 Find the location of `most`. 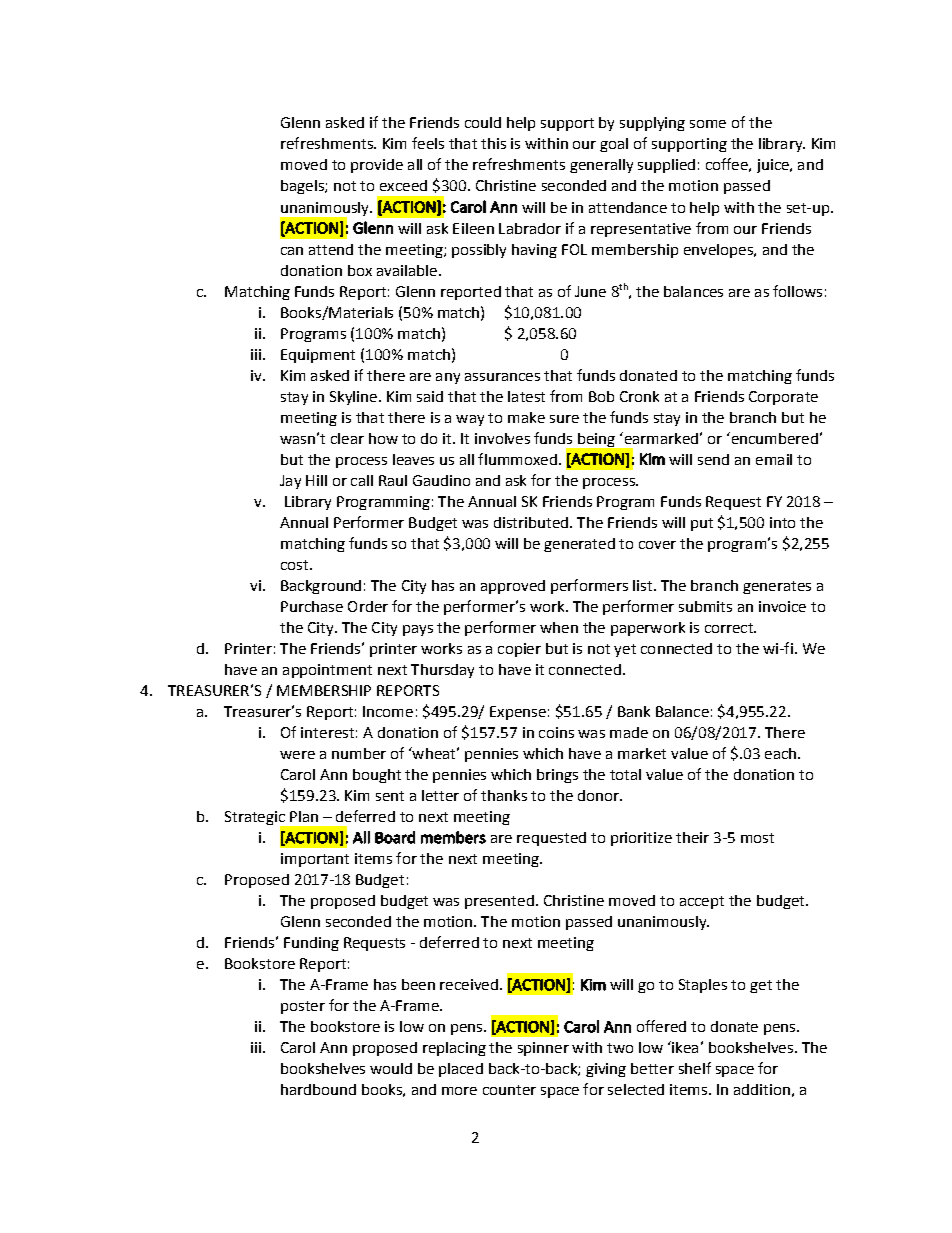

most is located at coordinates (757, 838).
